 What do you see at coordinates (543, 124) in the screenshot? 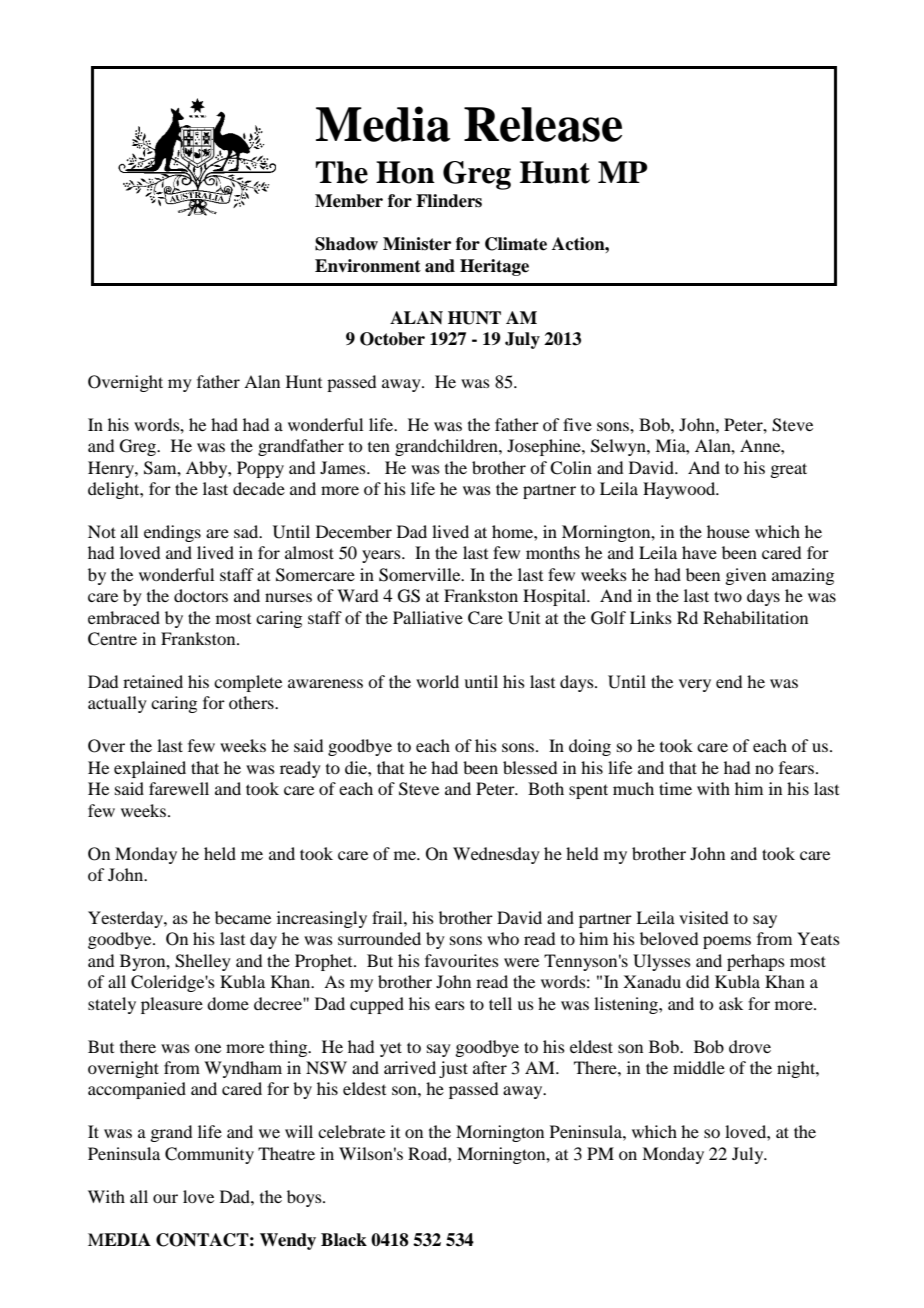
I see `Release` at bounding box center [543, 124].
